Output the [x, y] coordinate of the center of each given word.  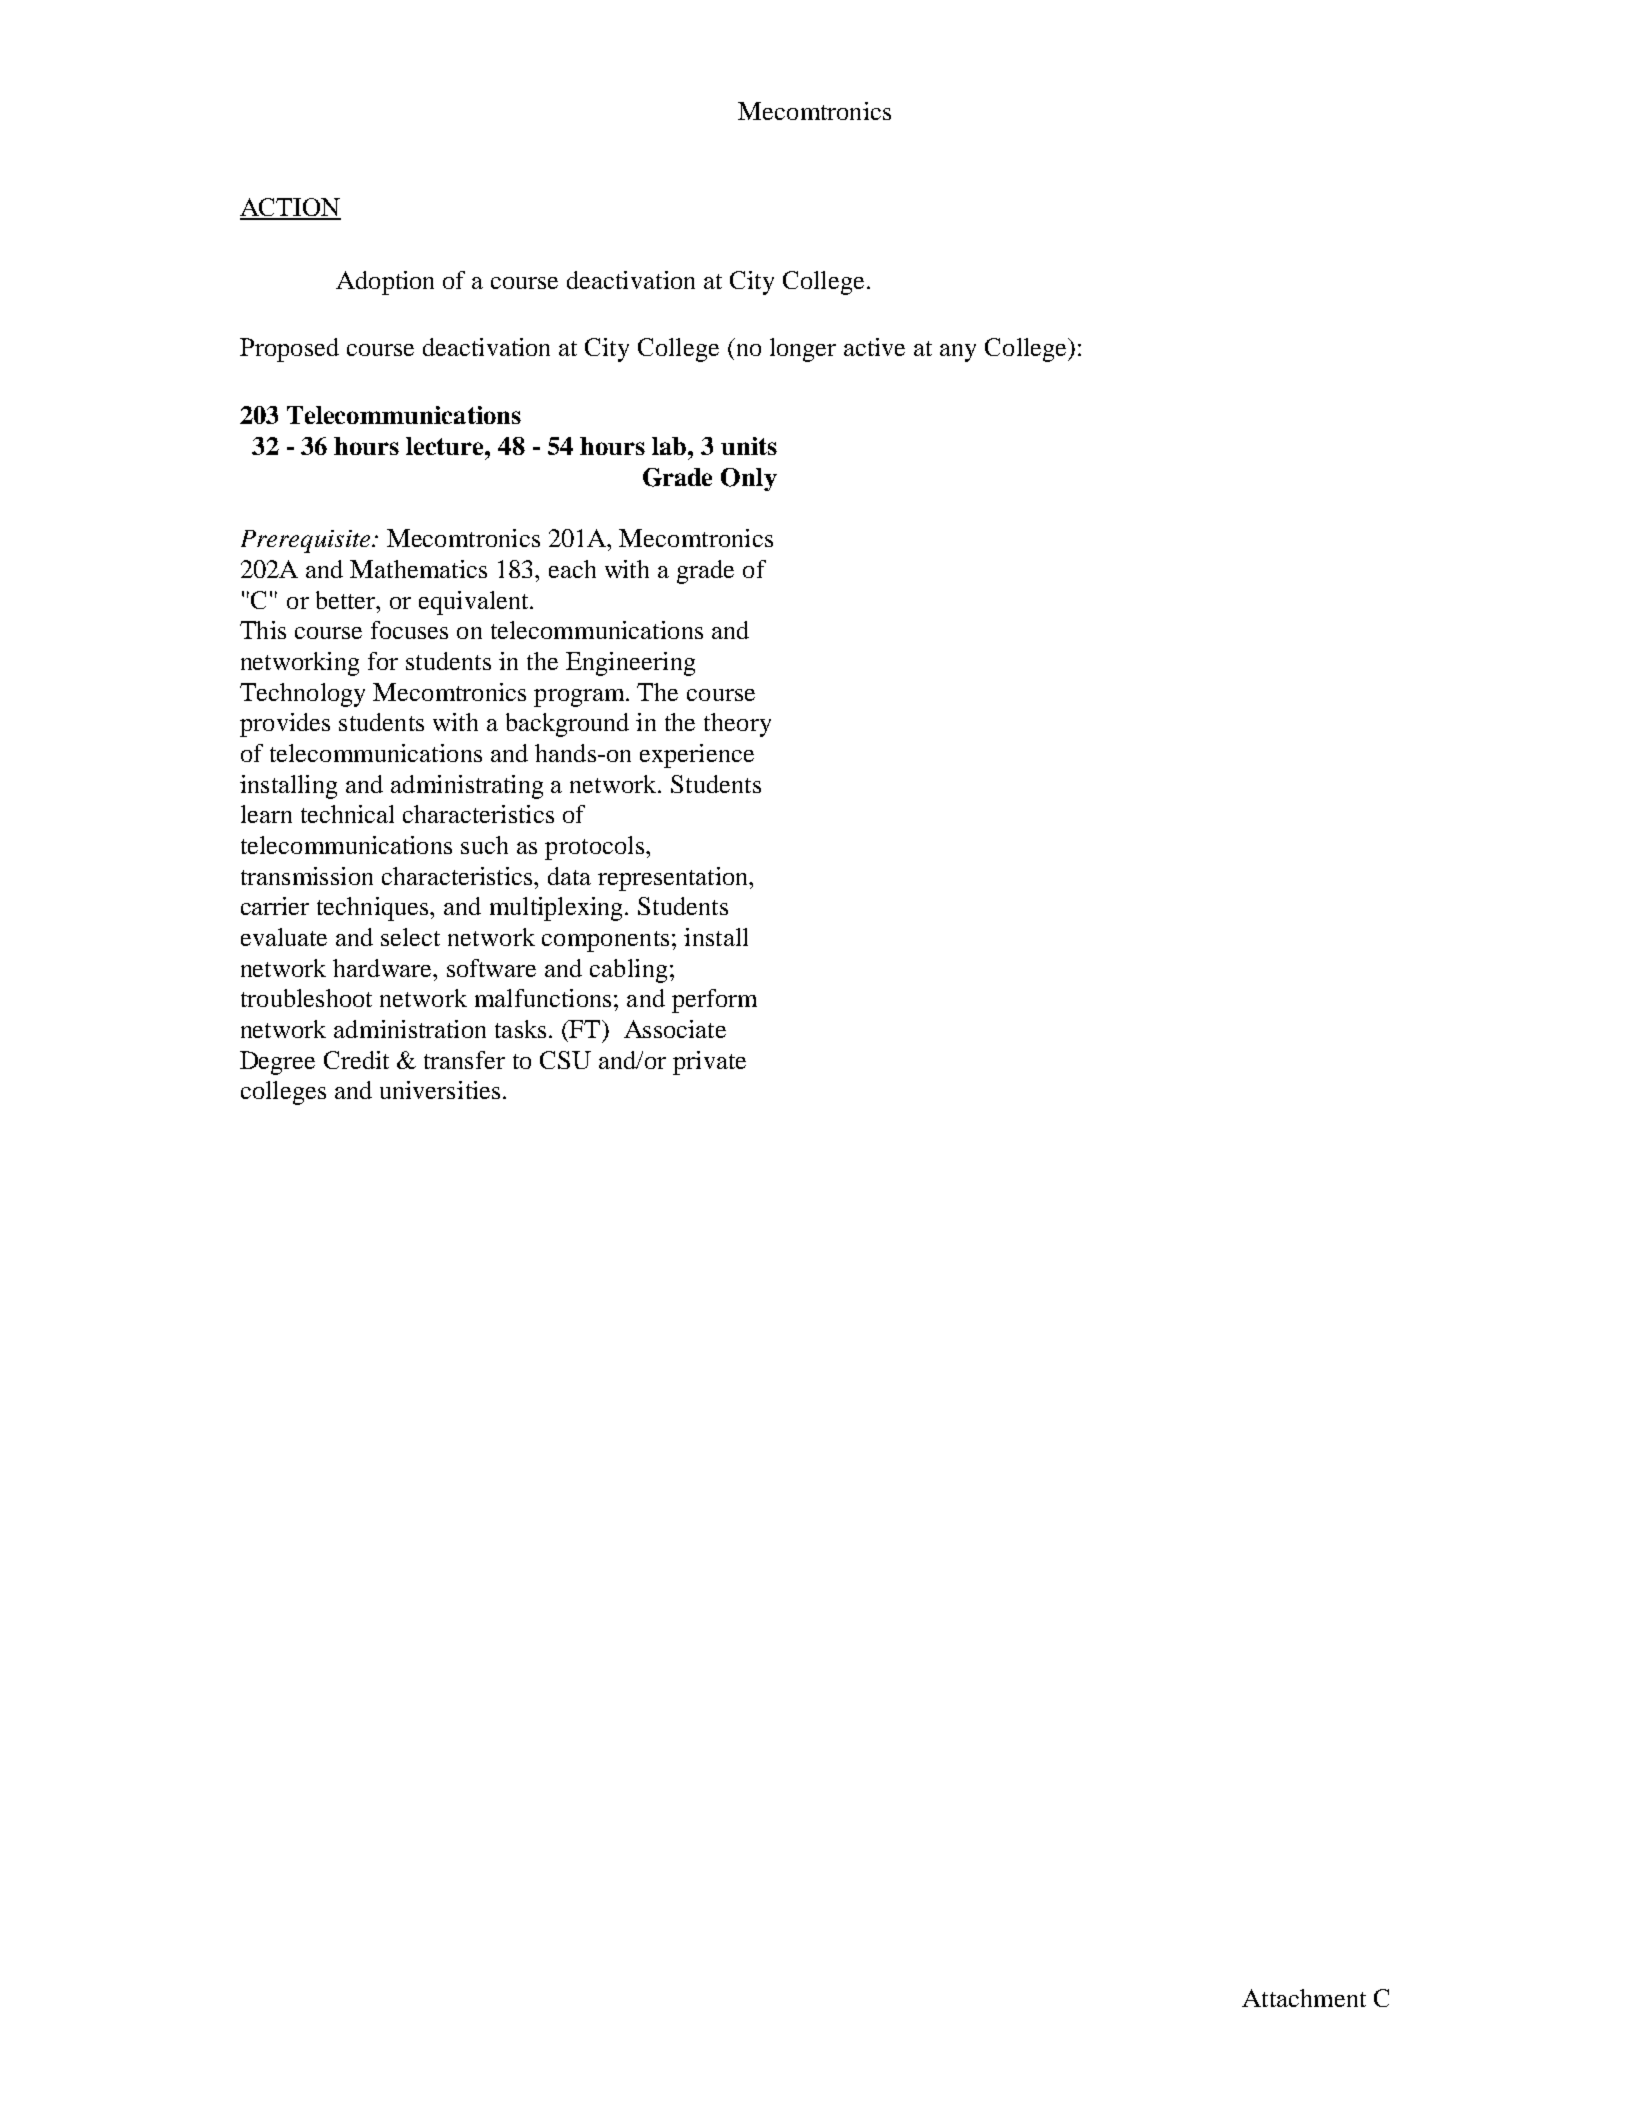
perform [714, 1001]
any [958, 353]
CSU [565, 1060]
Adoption [385, 283]
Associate [675, 1029]
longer [803, 350]
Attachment [1304, 1998]
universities [440, 1090]
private [709, 1063]
